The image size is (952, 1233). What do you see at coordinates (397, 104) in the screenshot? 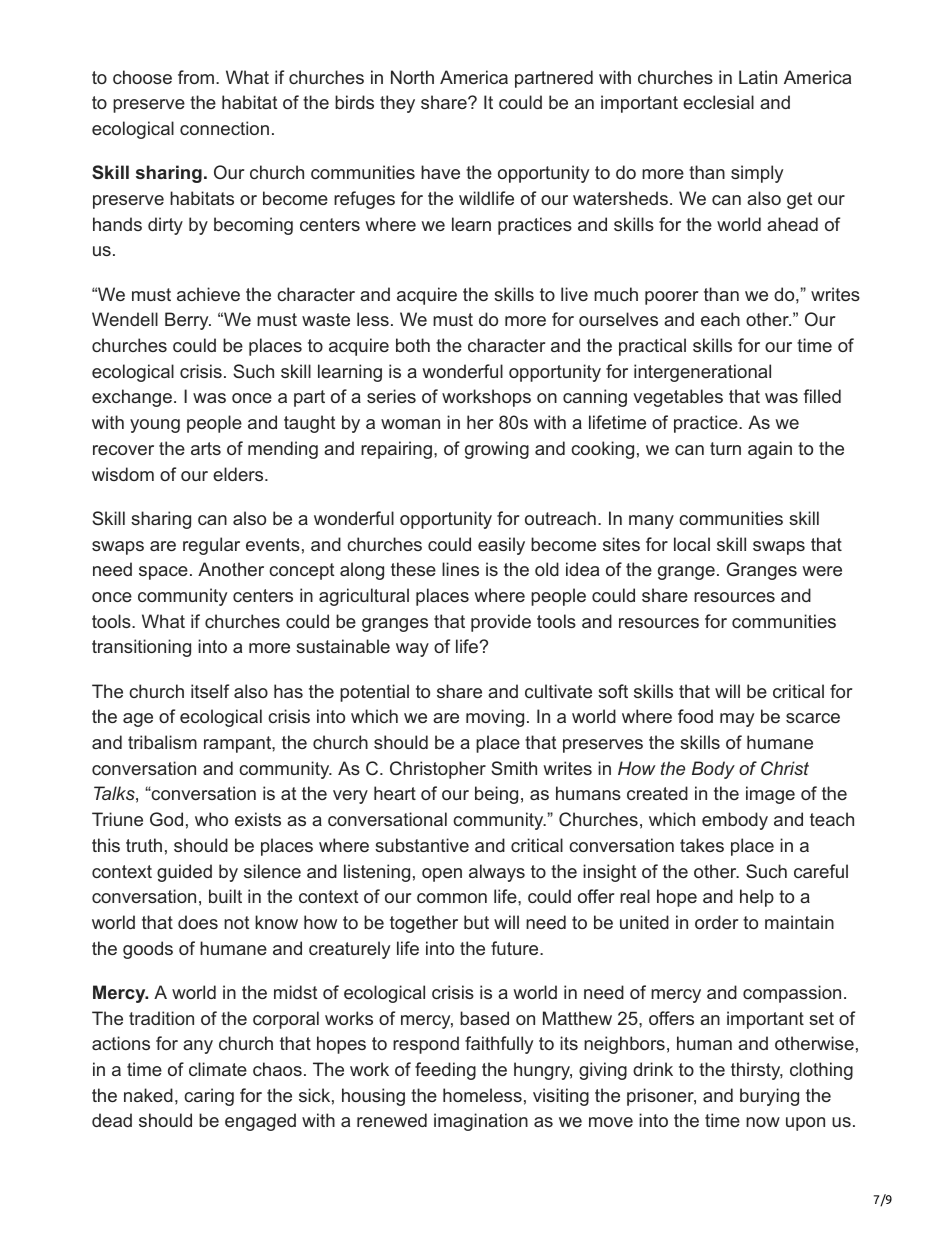
I see `they` at bounding box center [397, 104].
